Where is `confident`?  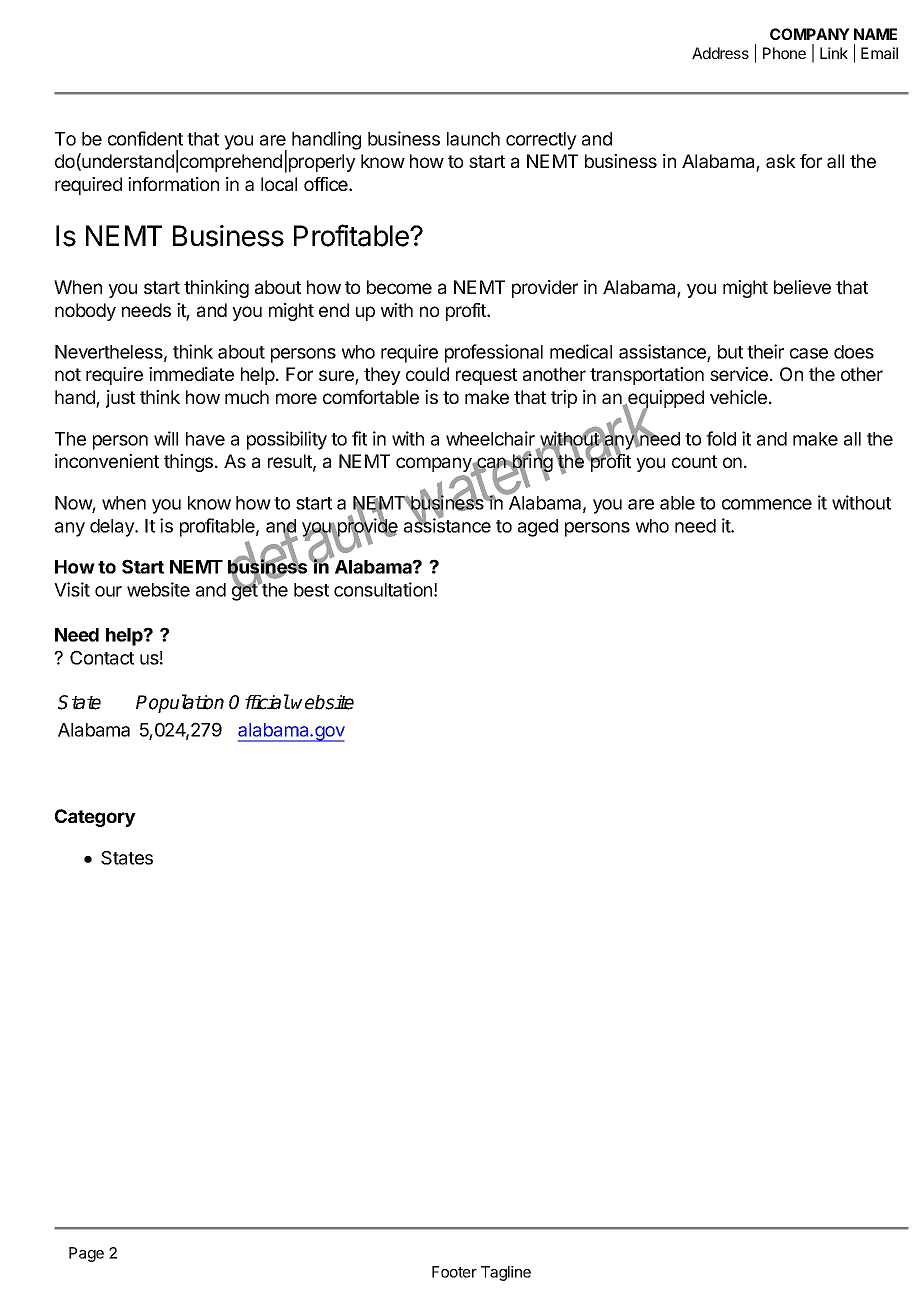
confident is located at coordinates (145, 138).
